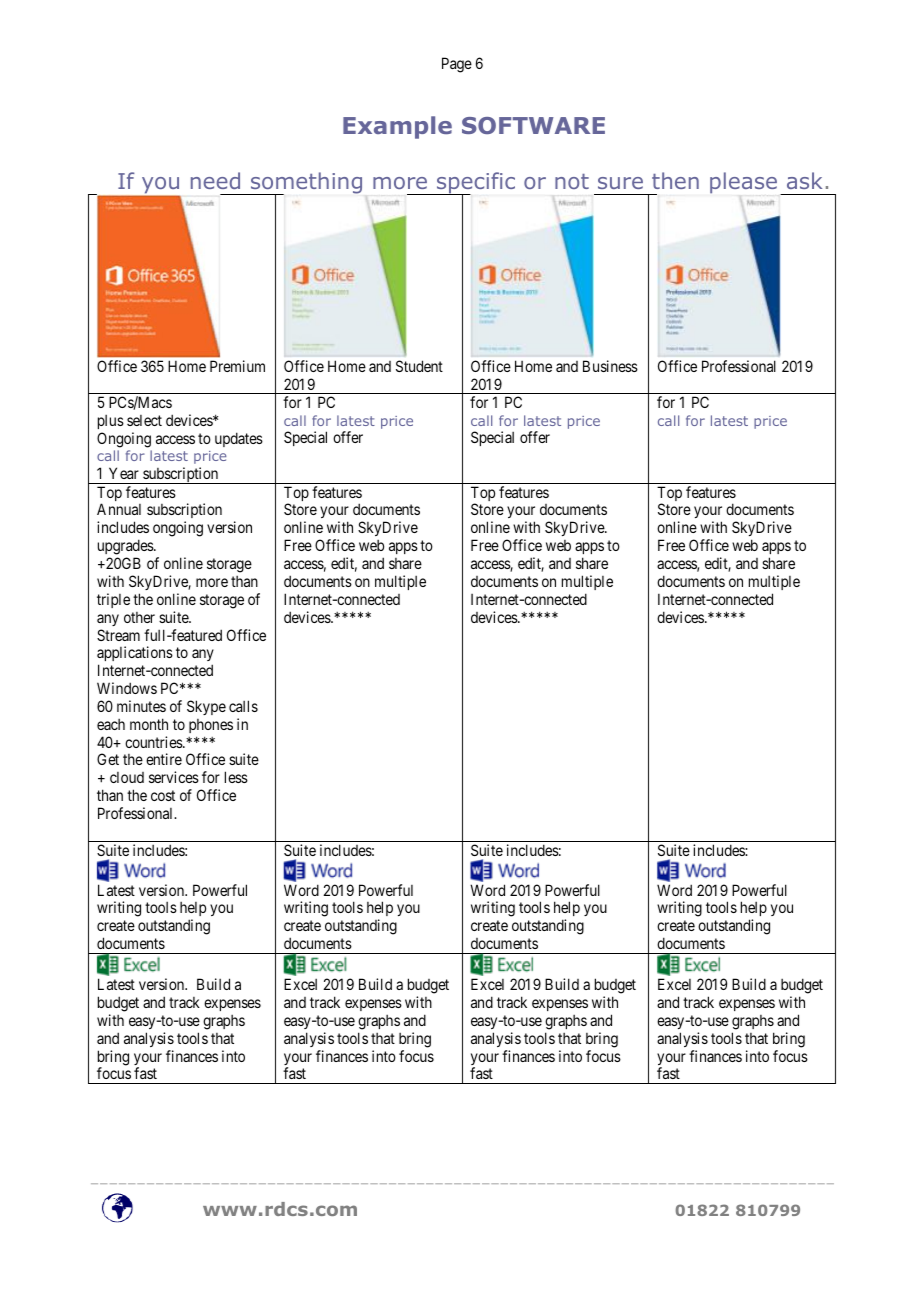 The image size is (924, 1308). Describe the element at coordinates (139, 617) in the screenshot. I see `other` at that location.
